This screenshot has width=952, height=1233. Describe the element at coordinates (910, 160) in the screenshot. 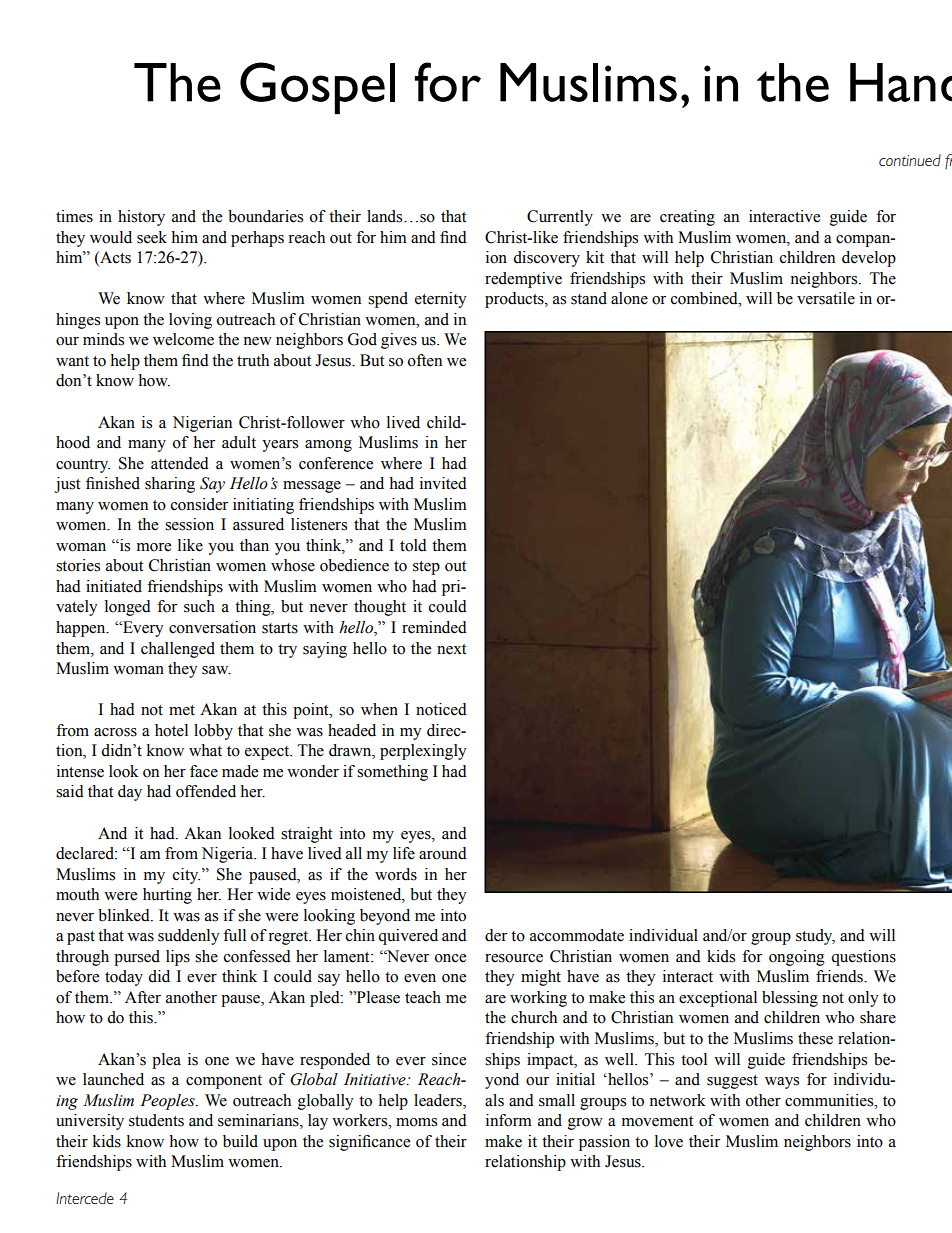

I see `continued` at that location.
